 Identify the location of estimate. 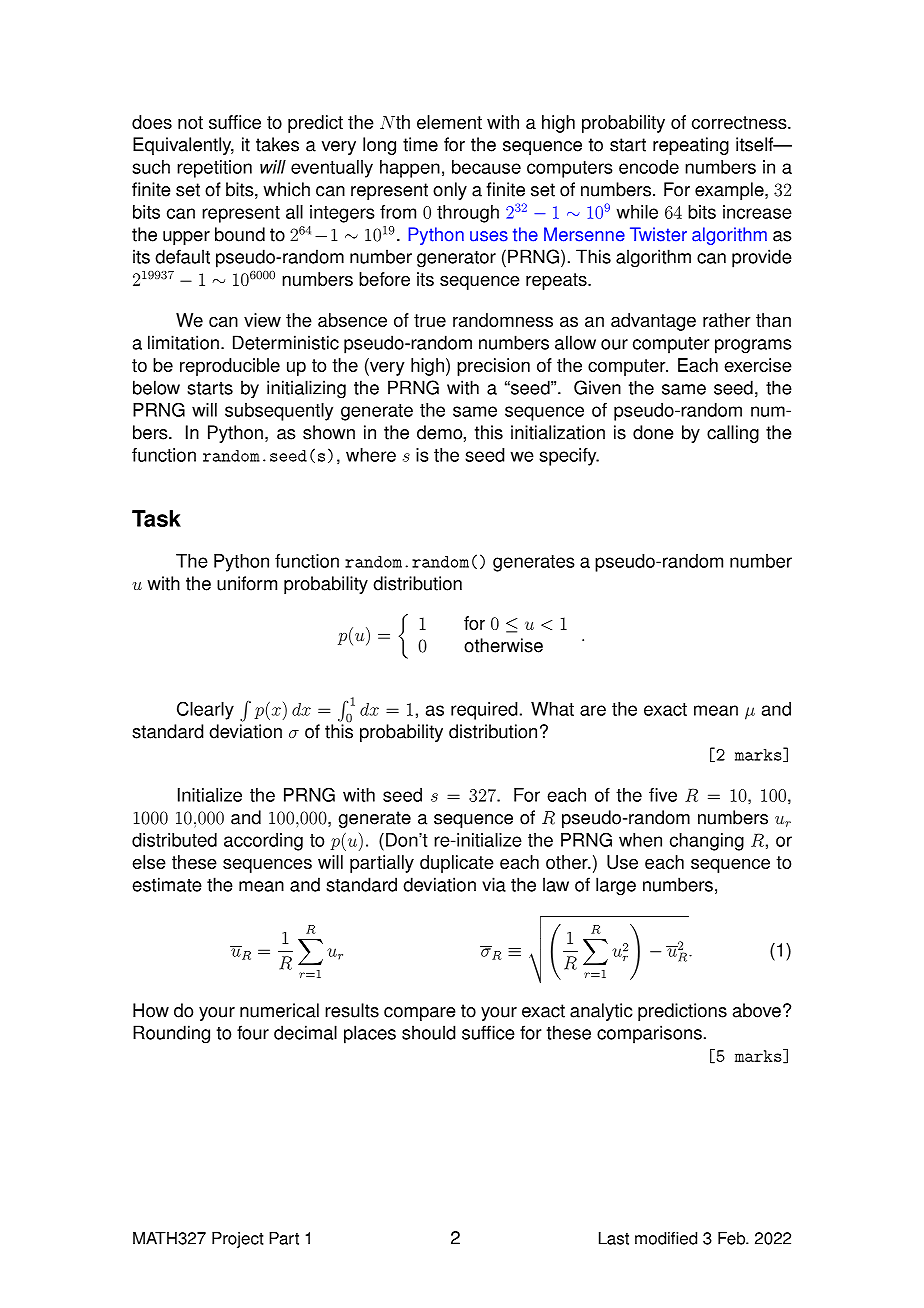
(167, 884).
